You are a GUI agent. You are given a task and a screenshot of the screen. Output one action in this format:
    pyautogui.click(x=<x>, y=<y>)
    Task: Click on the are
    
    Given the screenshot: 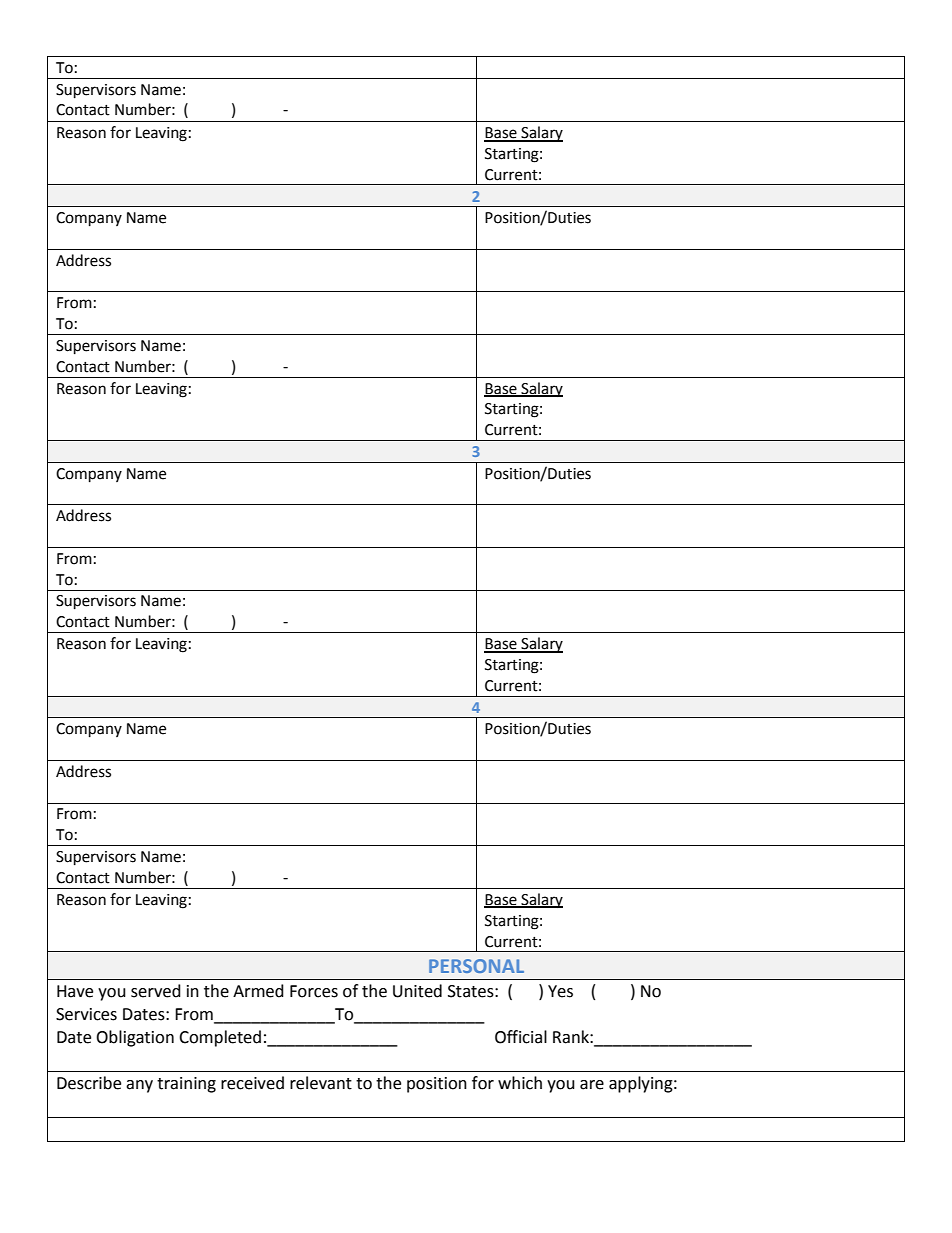 What is the action you would take?
    pyautogui.click(x=592, y=1085)
